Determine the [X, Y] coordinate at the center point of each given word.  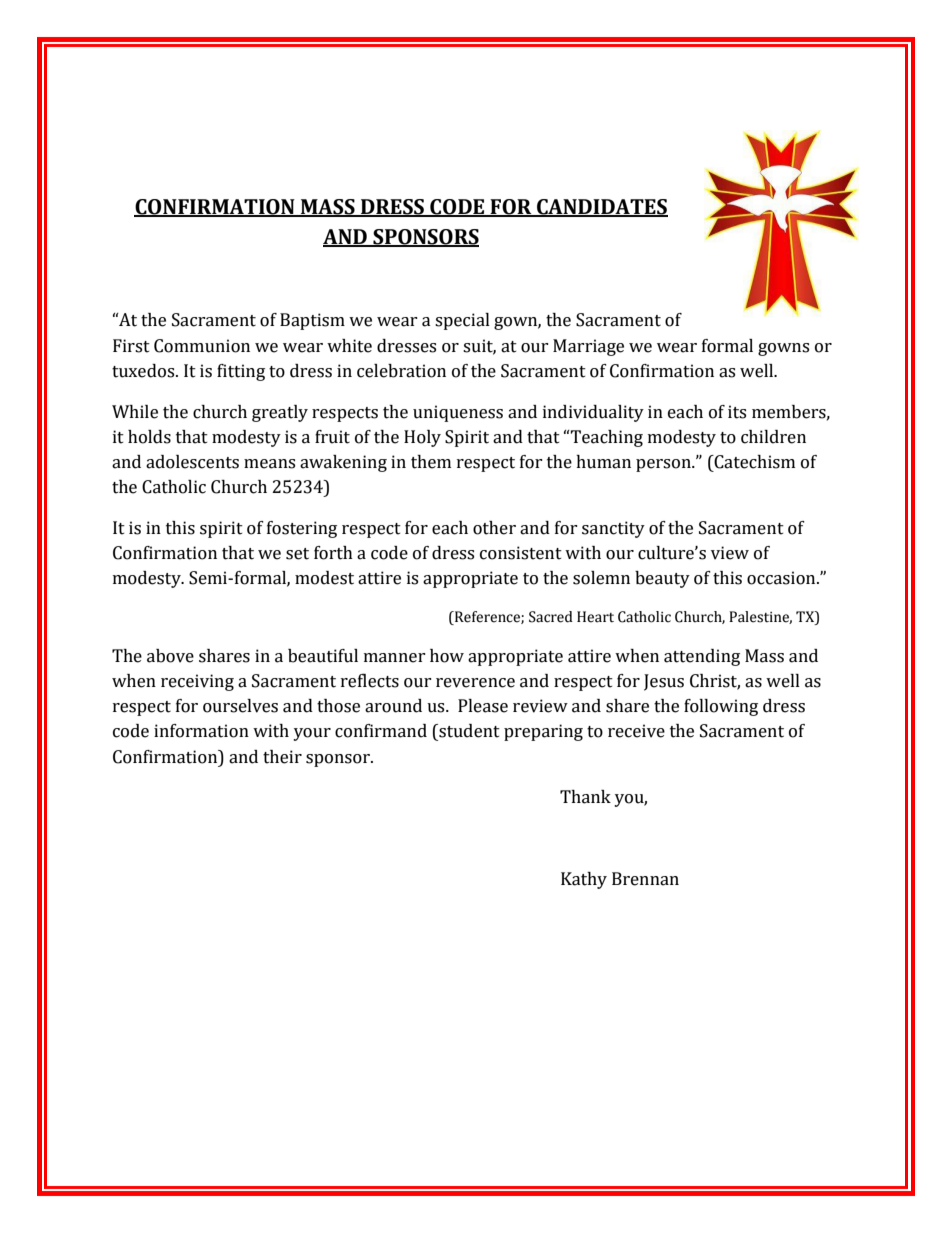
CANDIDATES [601, 208]
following [721, 707]
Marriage [588, 347]
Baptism [312, 321]
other [494, 528]
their [282, 757]
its [737, 412]
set [297, 554]
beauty [662, 579]
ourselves [240, 706]
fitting [241, 372]
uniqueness [458, 413]
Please [483, 706]
